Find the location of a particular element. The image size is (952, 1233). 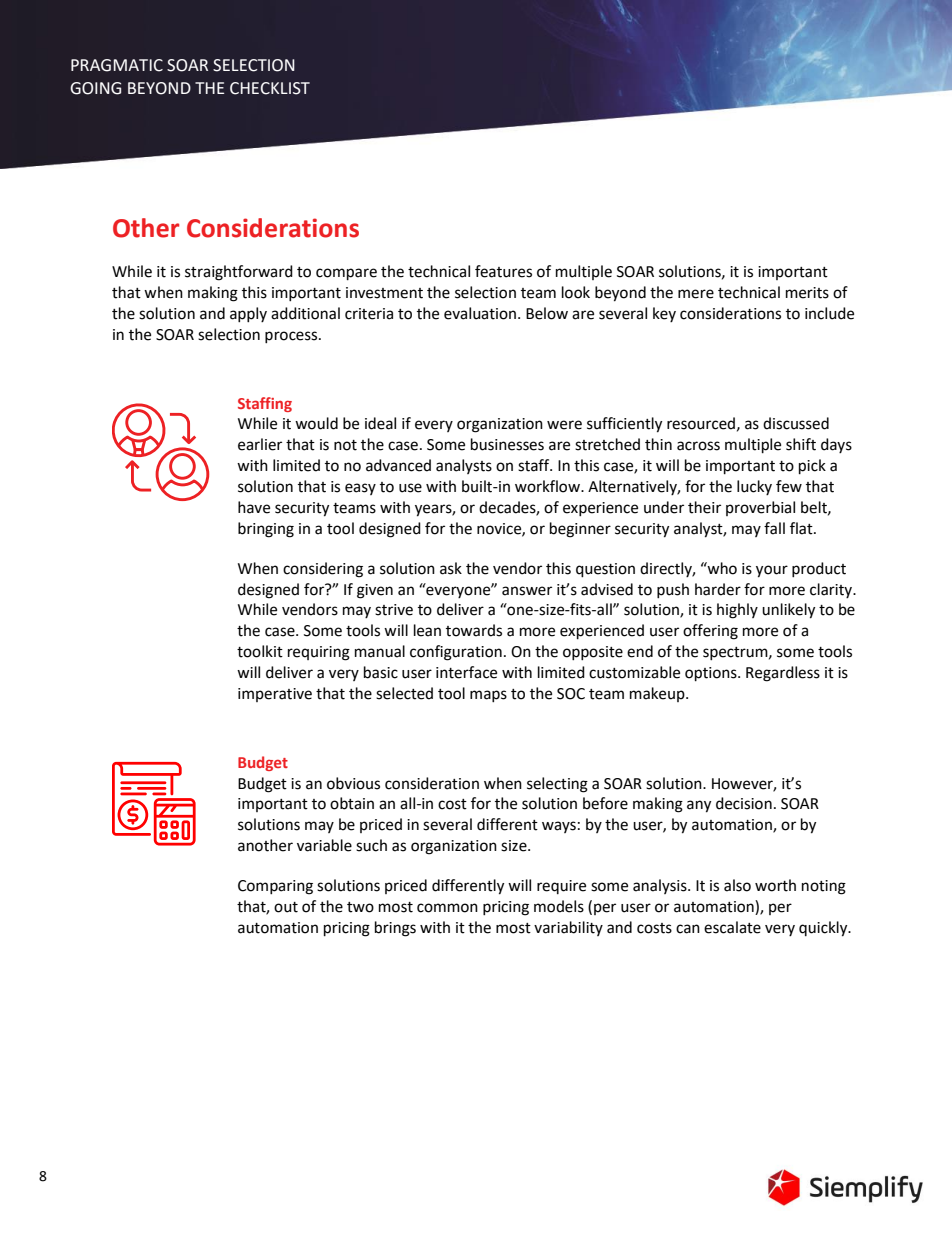

merits is located at coordinates (807, 293).
